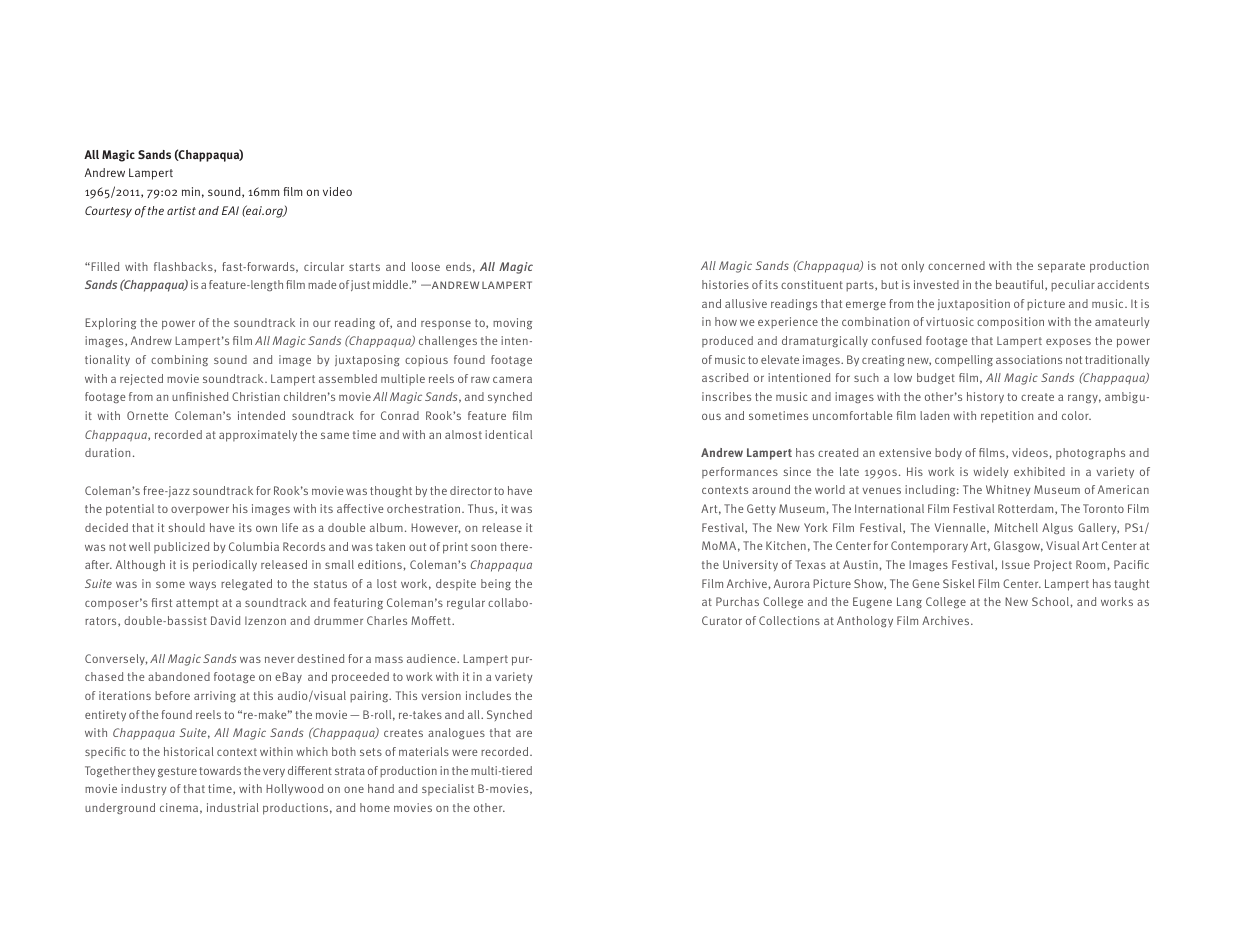 The height and width of the image is (952, 1233). Describe the element at coordinates (233, 807) in the image. I see `industrial` at that location.
